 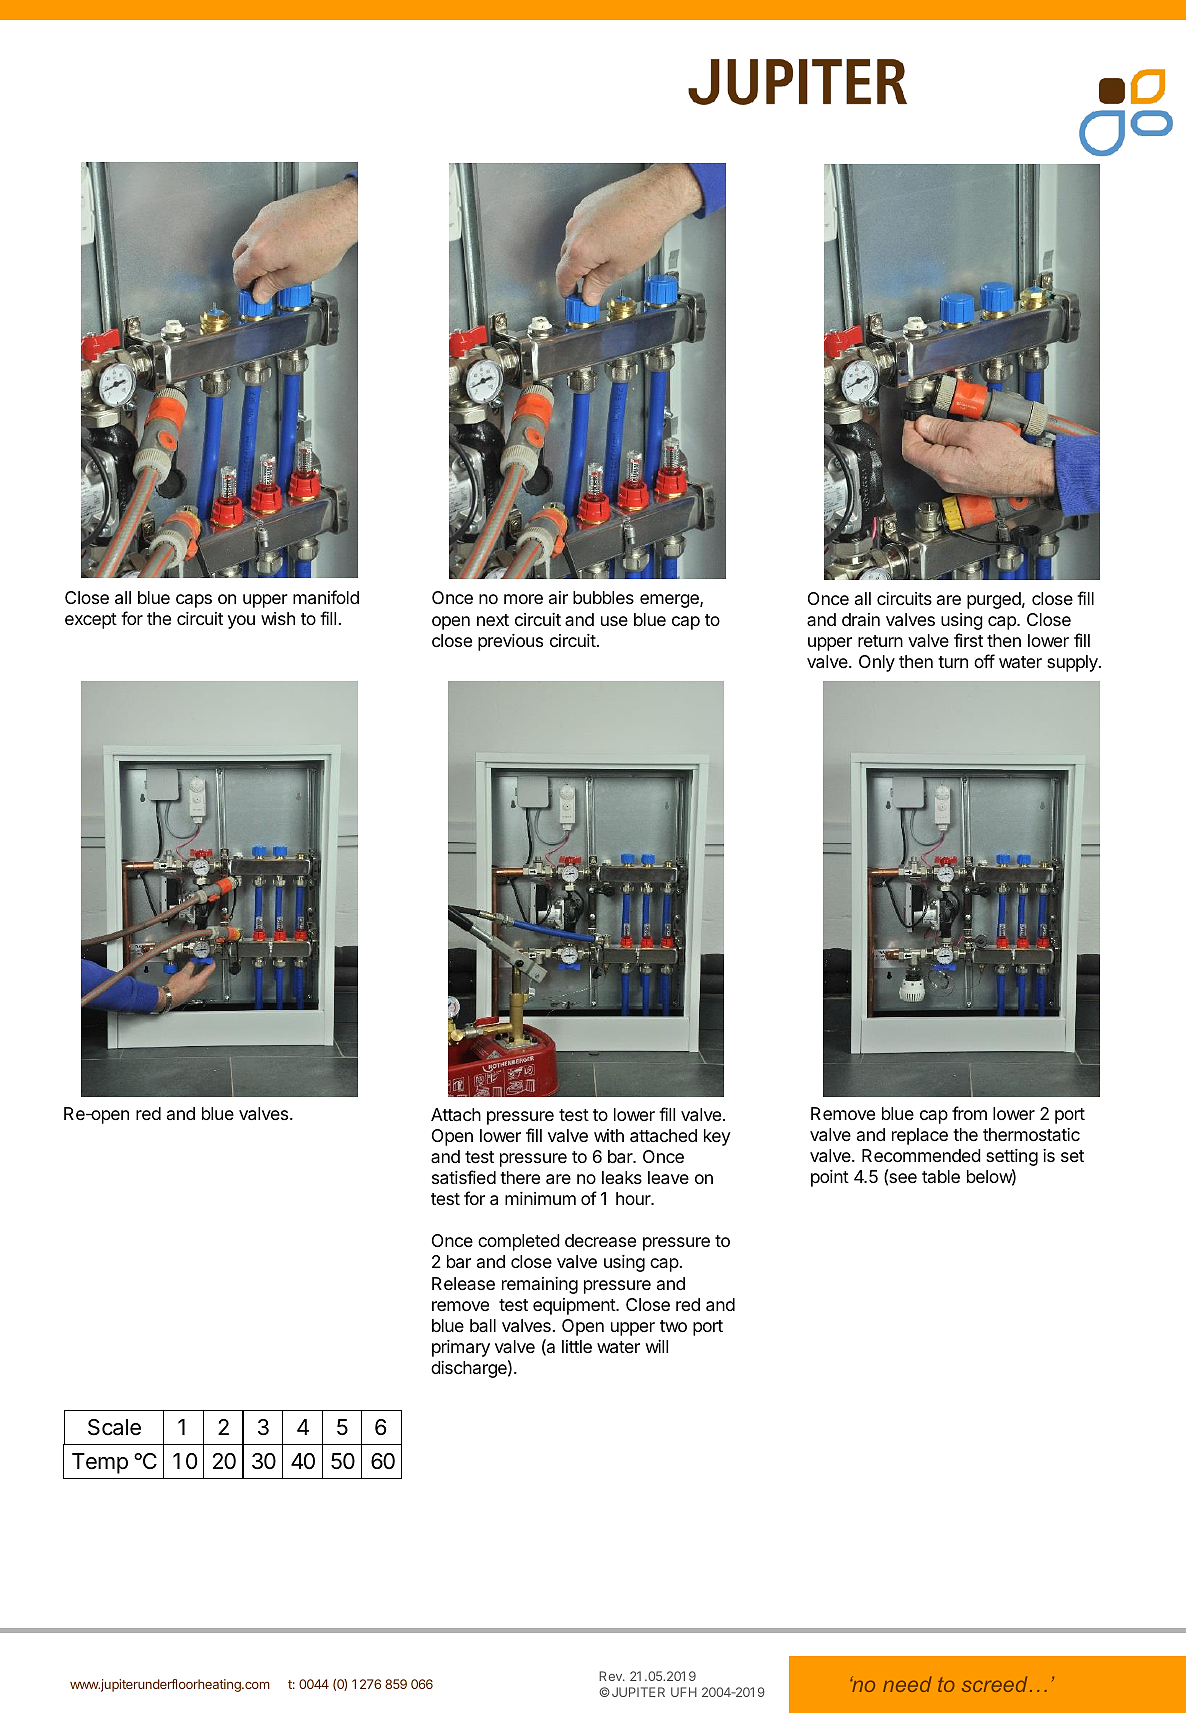 What do you see at coordinates (241, 622) in the image?
I see `you` at bounding box center [241, 622].
